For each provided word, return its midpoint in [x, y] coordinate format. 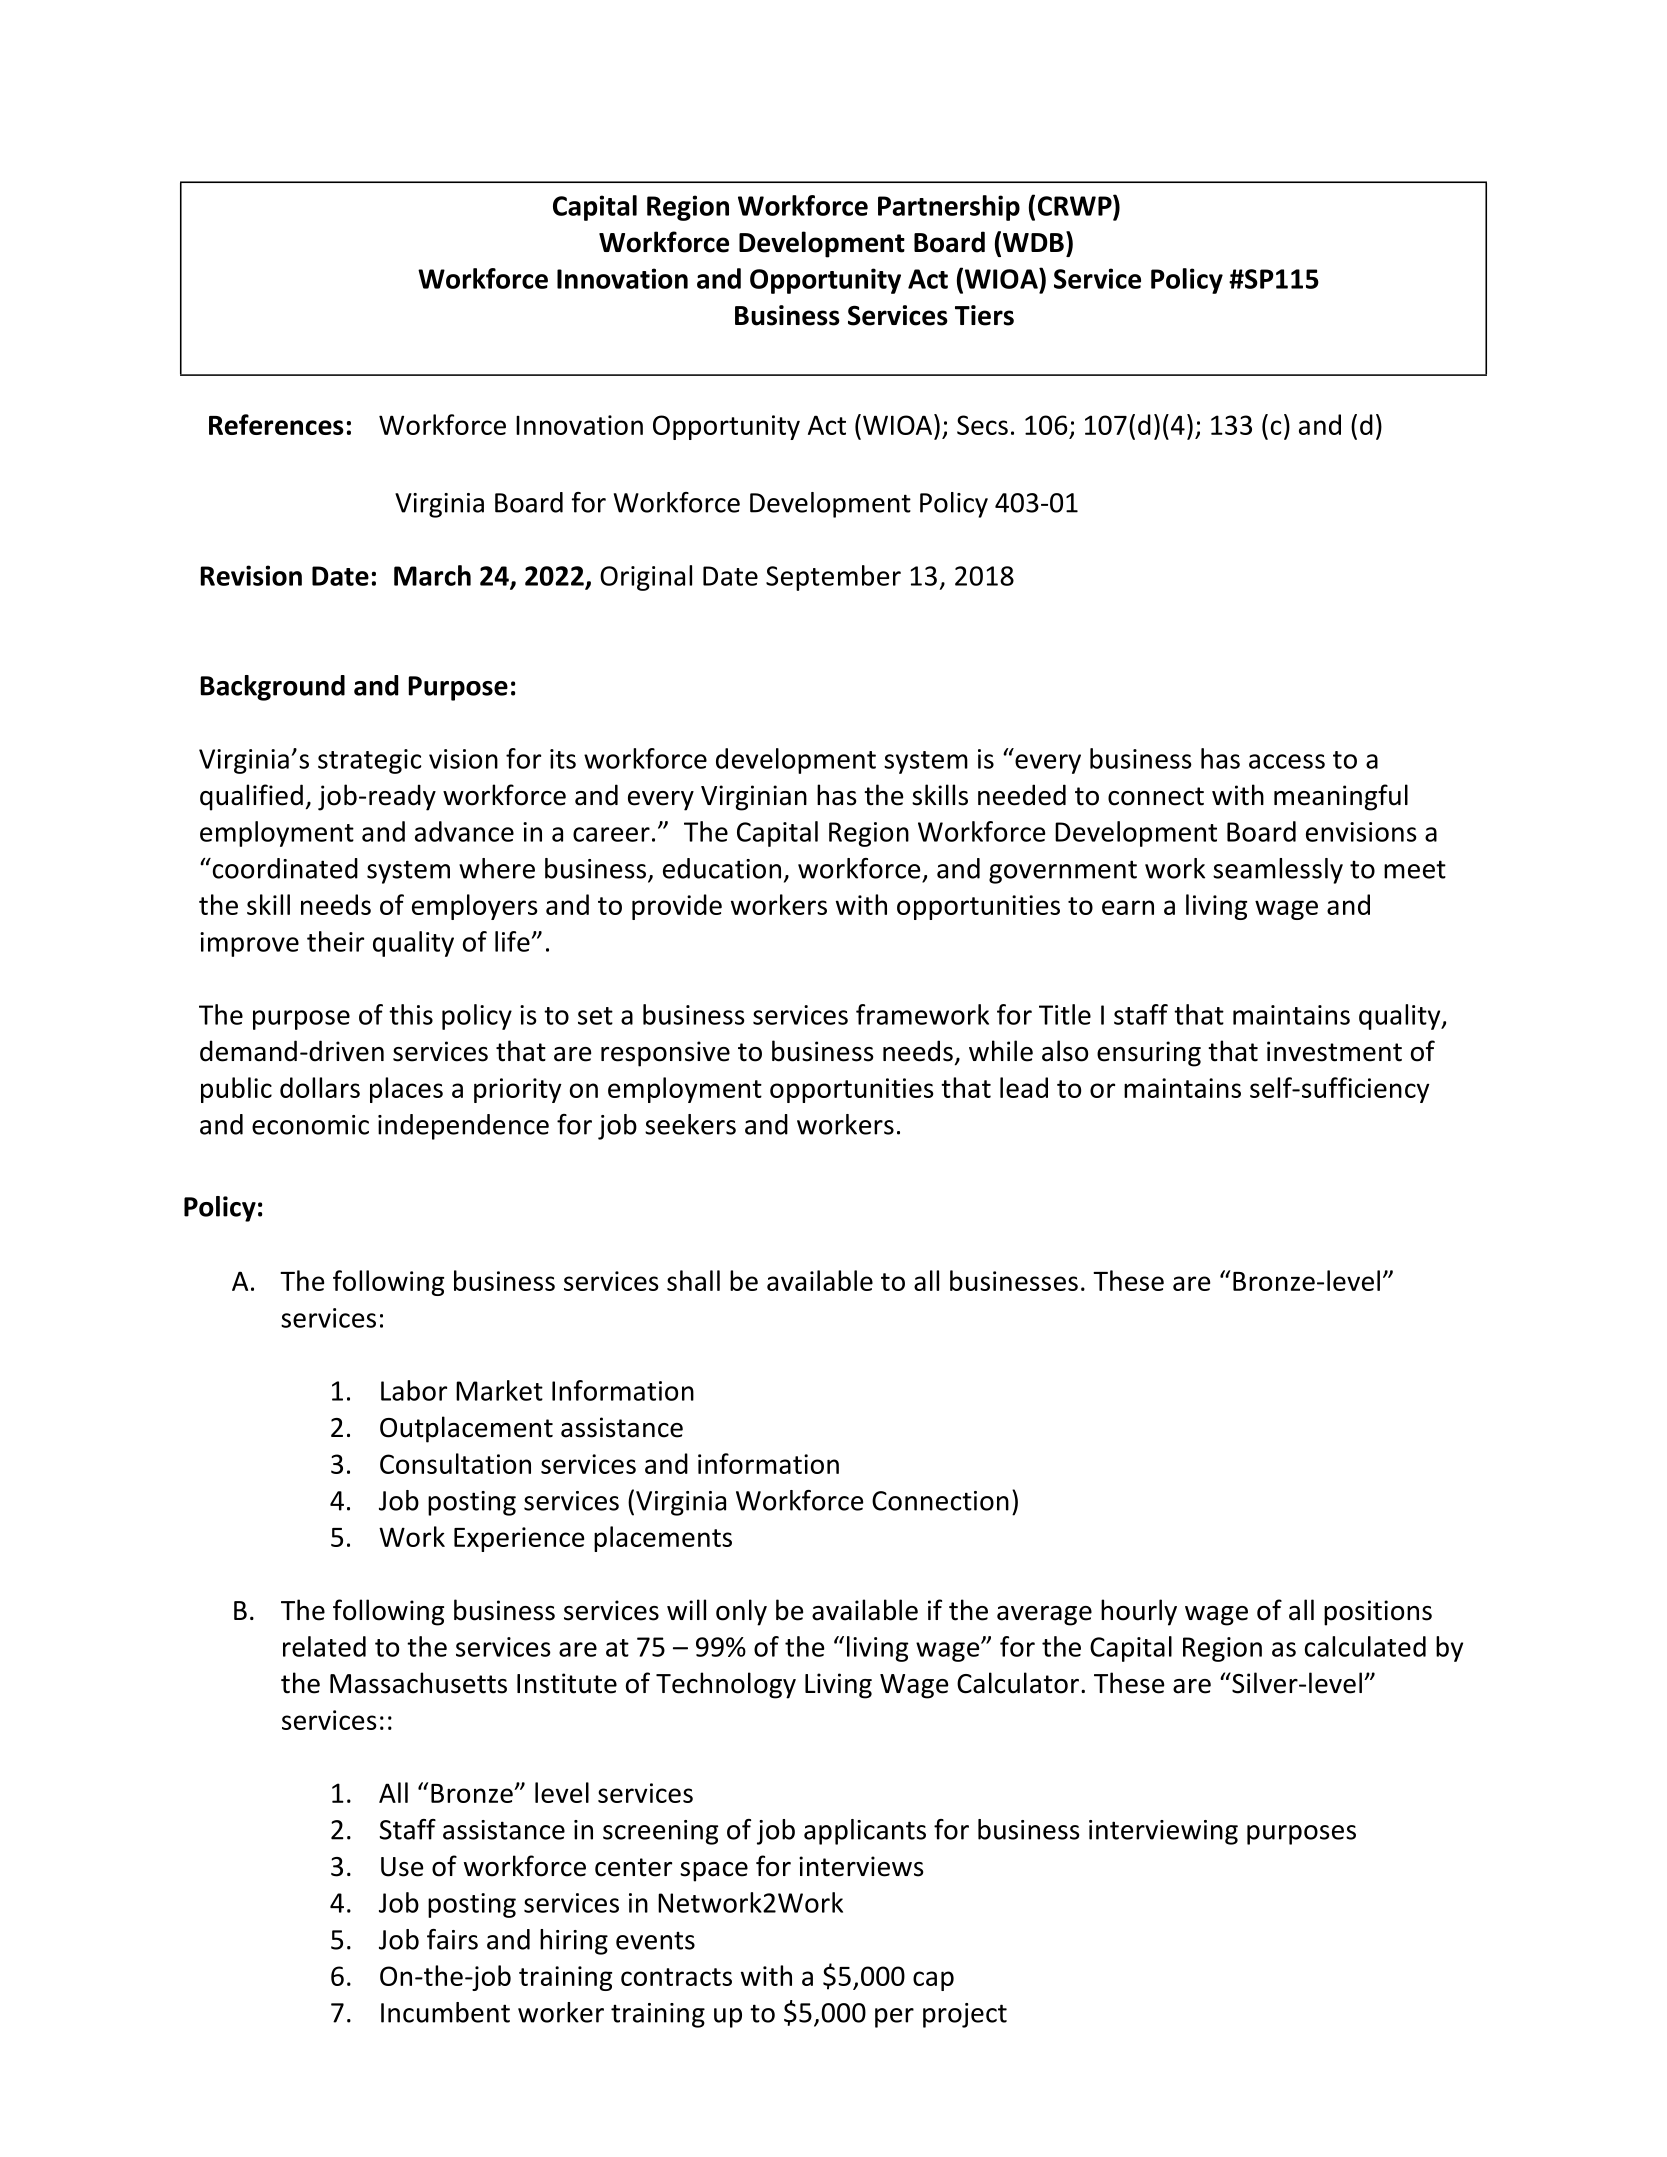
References [276, 424]
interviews [861, 1866]
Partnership [949, 208]
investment [1334, 1051]
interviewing [1163, 1832]
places [406, 1090]
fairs [452, 1939]
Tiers [984, 315]
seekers [690, 1124]
